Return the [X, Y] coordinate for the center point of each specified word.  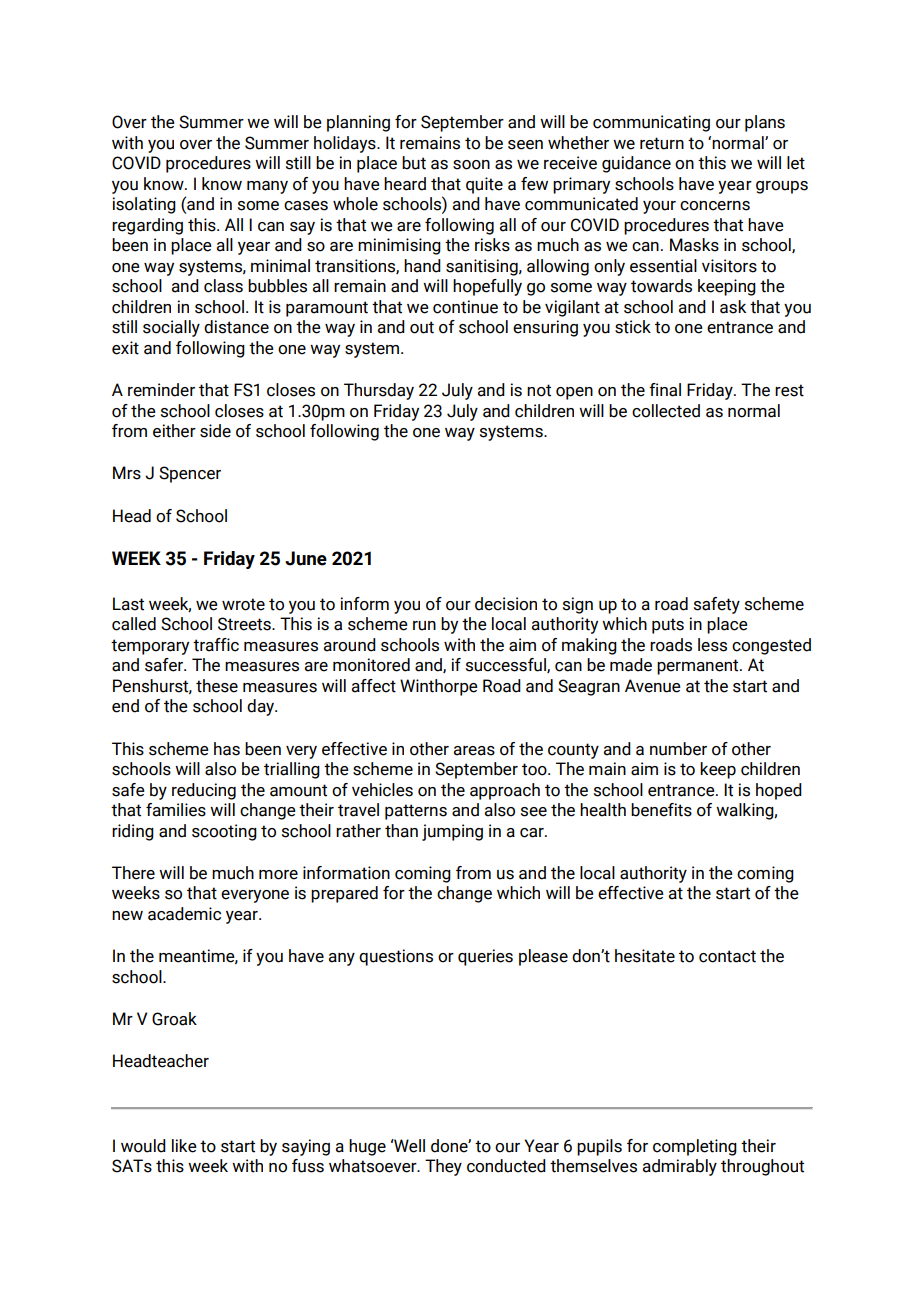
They [443, 1167]
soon [471, 165]
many [267, 187]
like [184, 1146]
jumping [452, 832]
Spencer [190, 474]
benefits [661, 810]
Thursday [379, 391]
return [662, 143]
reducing [204, 791]
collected [666, 411]
